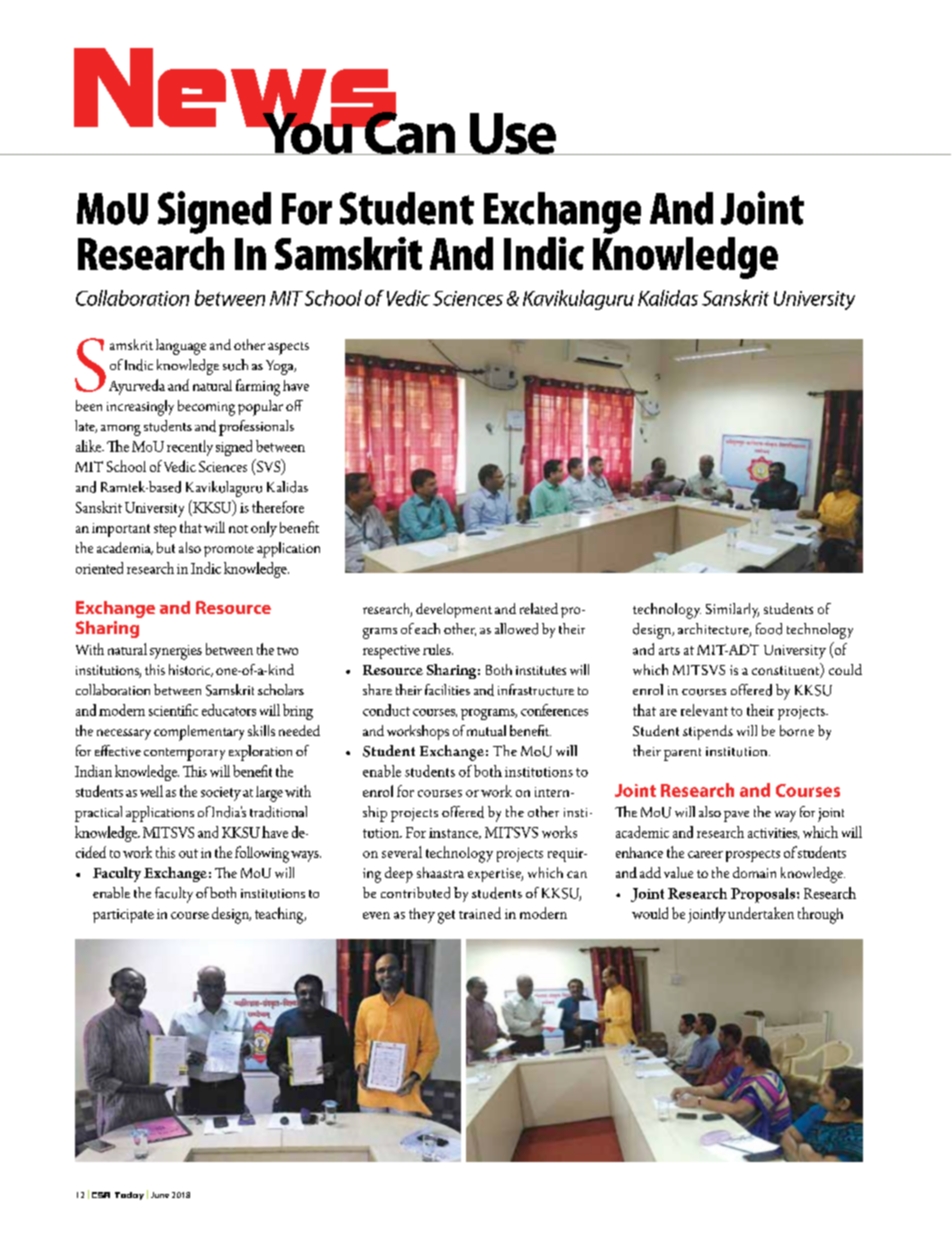  What do you see at coordinates (761, 913) in the screenshot?
I see `undertaken` at bounding box center [761, 913].
